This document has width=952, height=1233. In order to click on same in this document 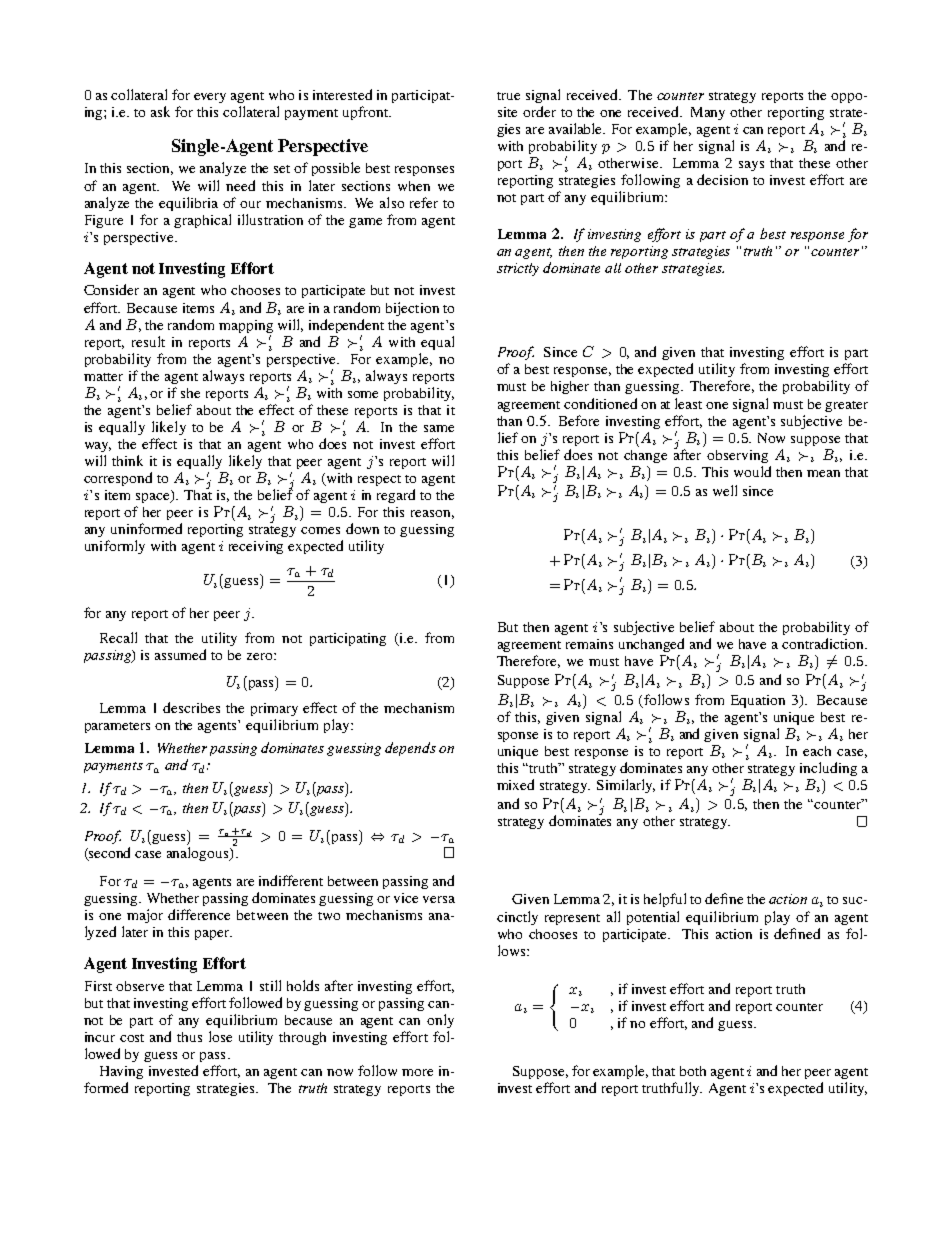, I will do `click(439, 428)`.
